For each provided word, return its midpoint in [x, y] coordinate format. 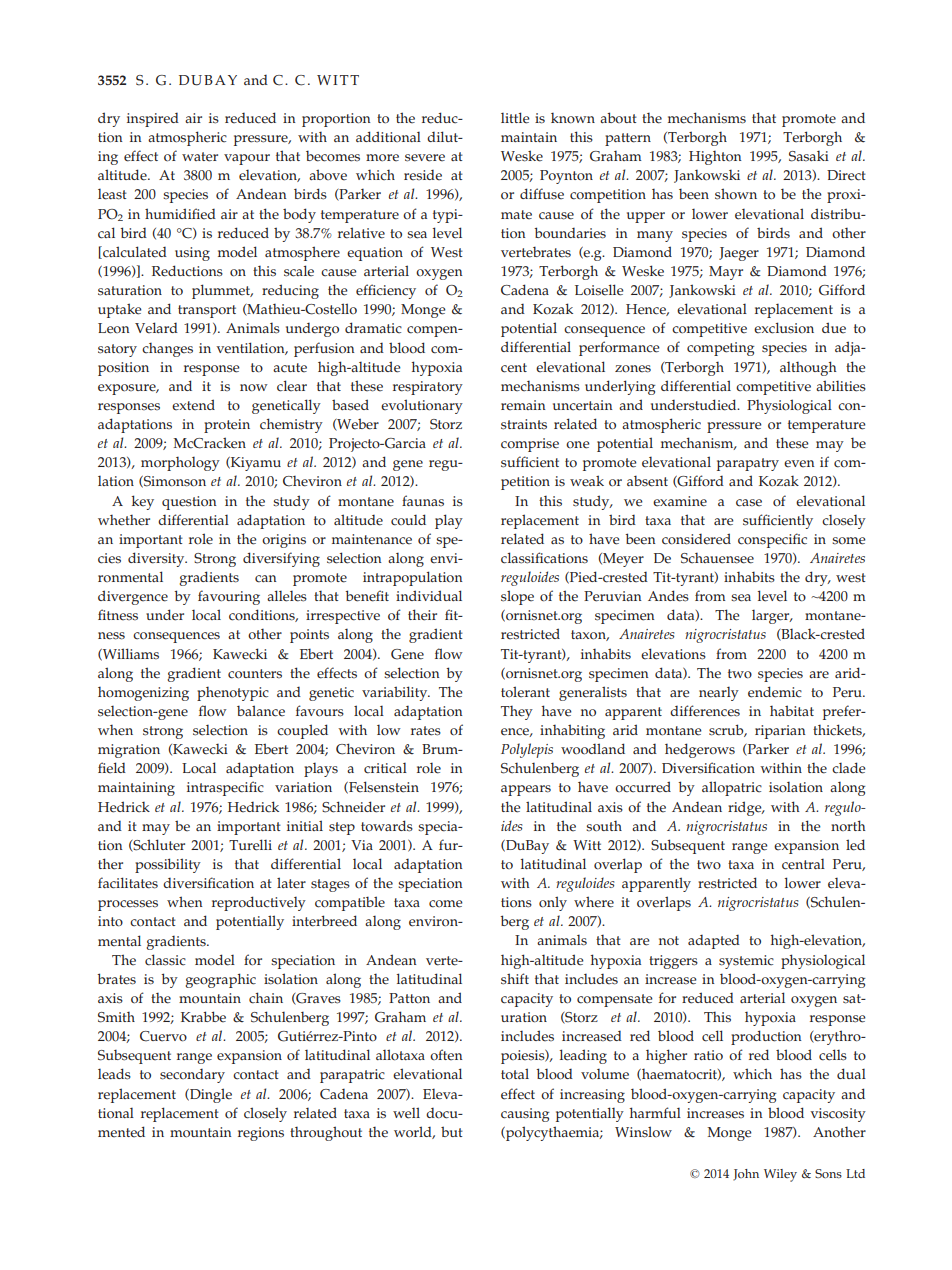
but [452, 1131]
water [200, 157]
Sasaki [809, 156]
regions [261, 1134]
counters [255, 674]
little [515, 118]
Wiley [780, 1175]
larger [772, 616]
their [422, 615]
